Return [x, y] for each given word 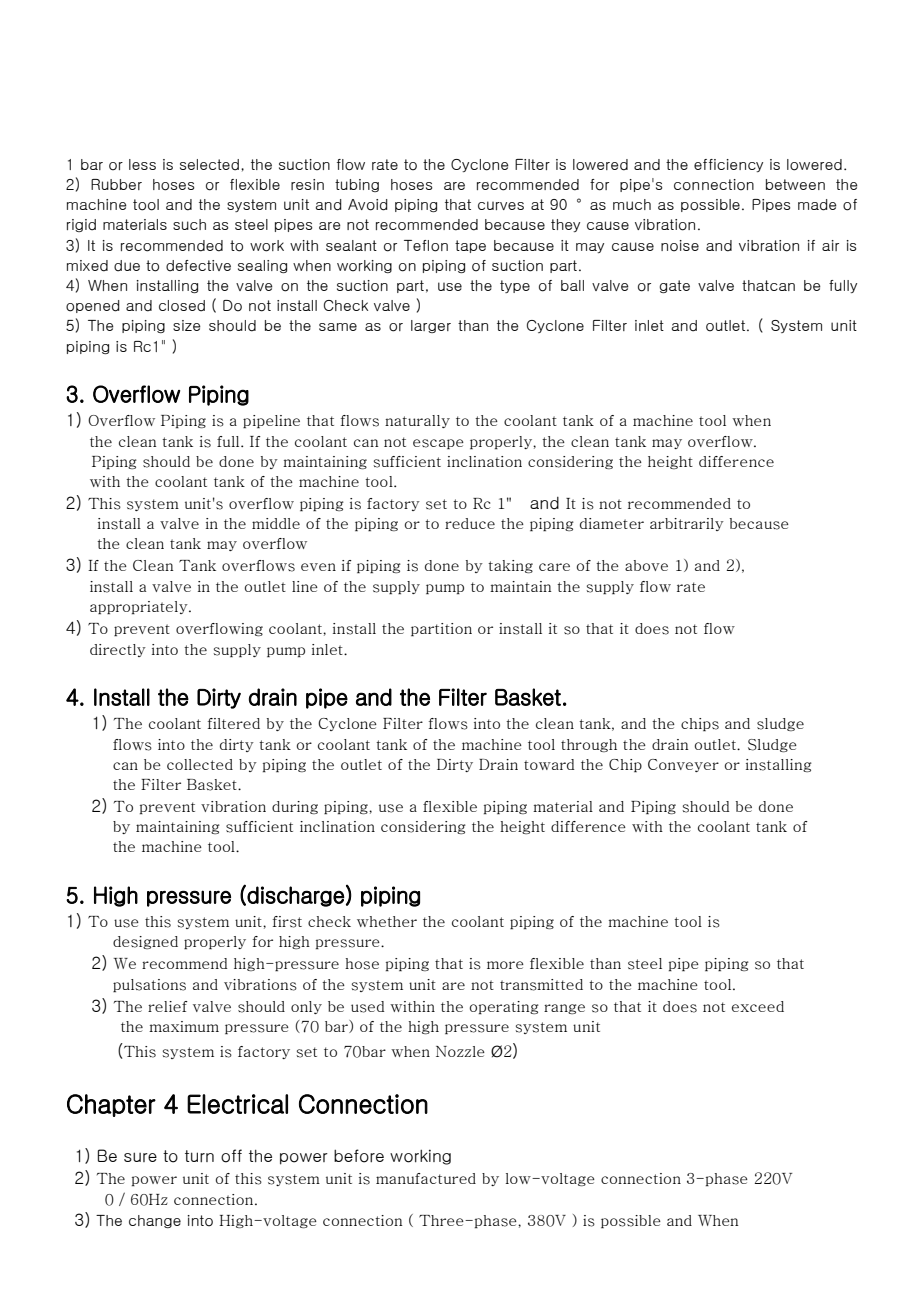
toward [549, 764]
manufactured [426, 1178]
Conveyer [683, 765]
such [189, 224]
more [505, 965]
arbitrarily [687, 524]
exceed [758, 1006]
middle [276, 523]
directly [118, 650]
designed [145, 942]
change [155, 1221]
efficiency [728, 165]
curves [501, 205]
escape [438, 444]
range [564, 1009]
